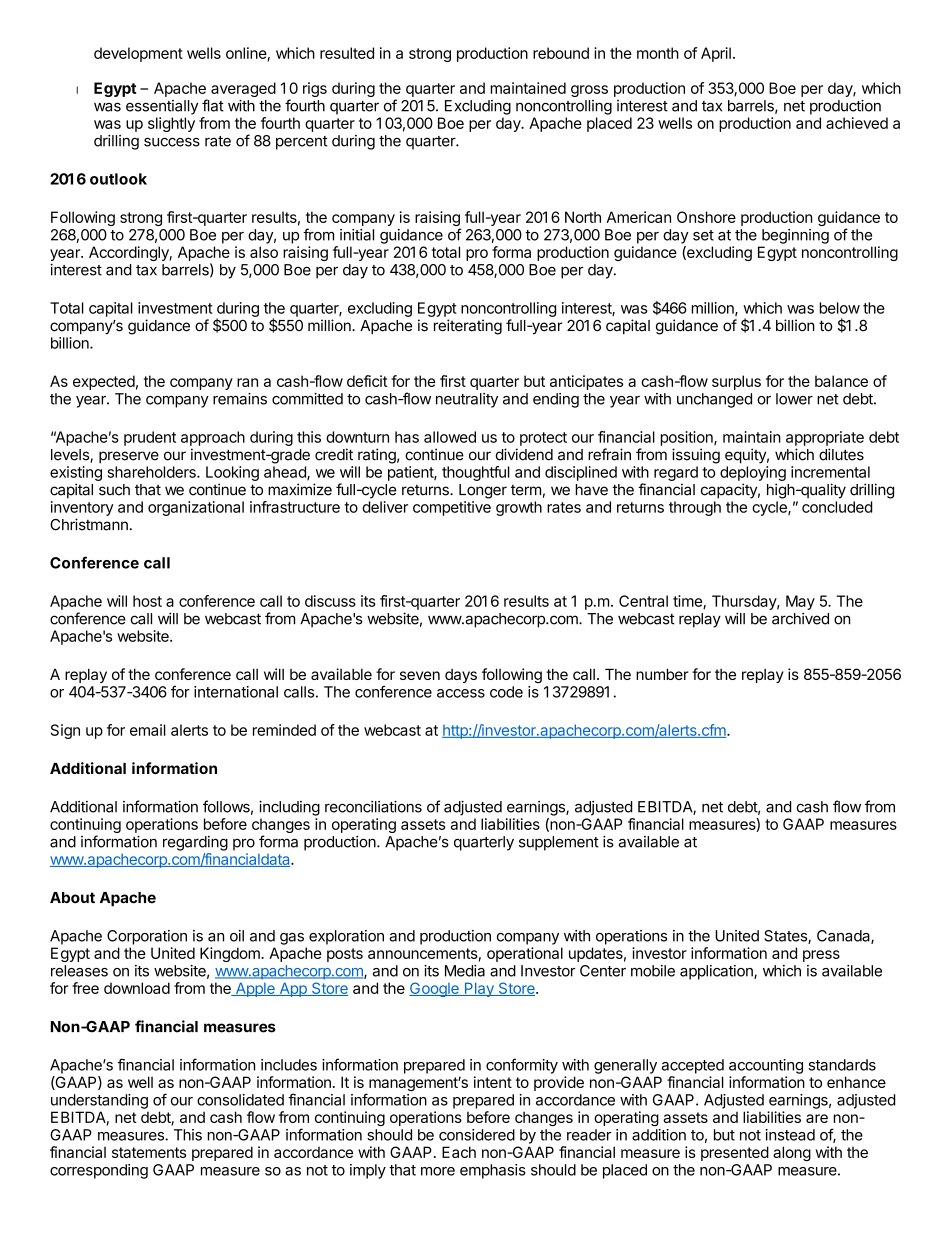 The height and width of the screenshot is (1233, 952). What do you see at coordinates (162, 107) in the screenshot?
I see `essentially` at bounding box center [162, 107].
